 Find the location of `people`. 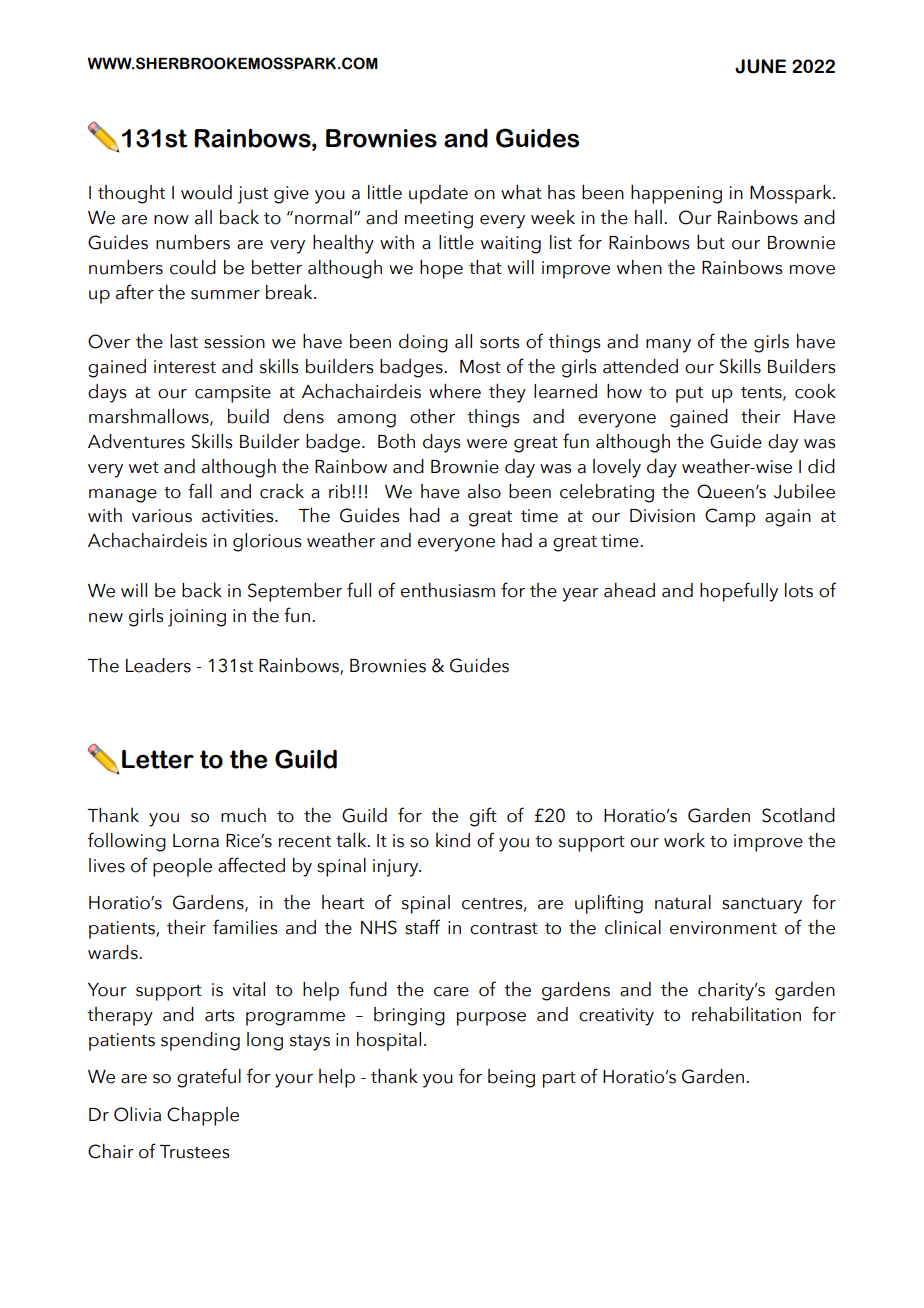

people is located at coordinates (182, 867).
